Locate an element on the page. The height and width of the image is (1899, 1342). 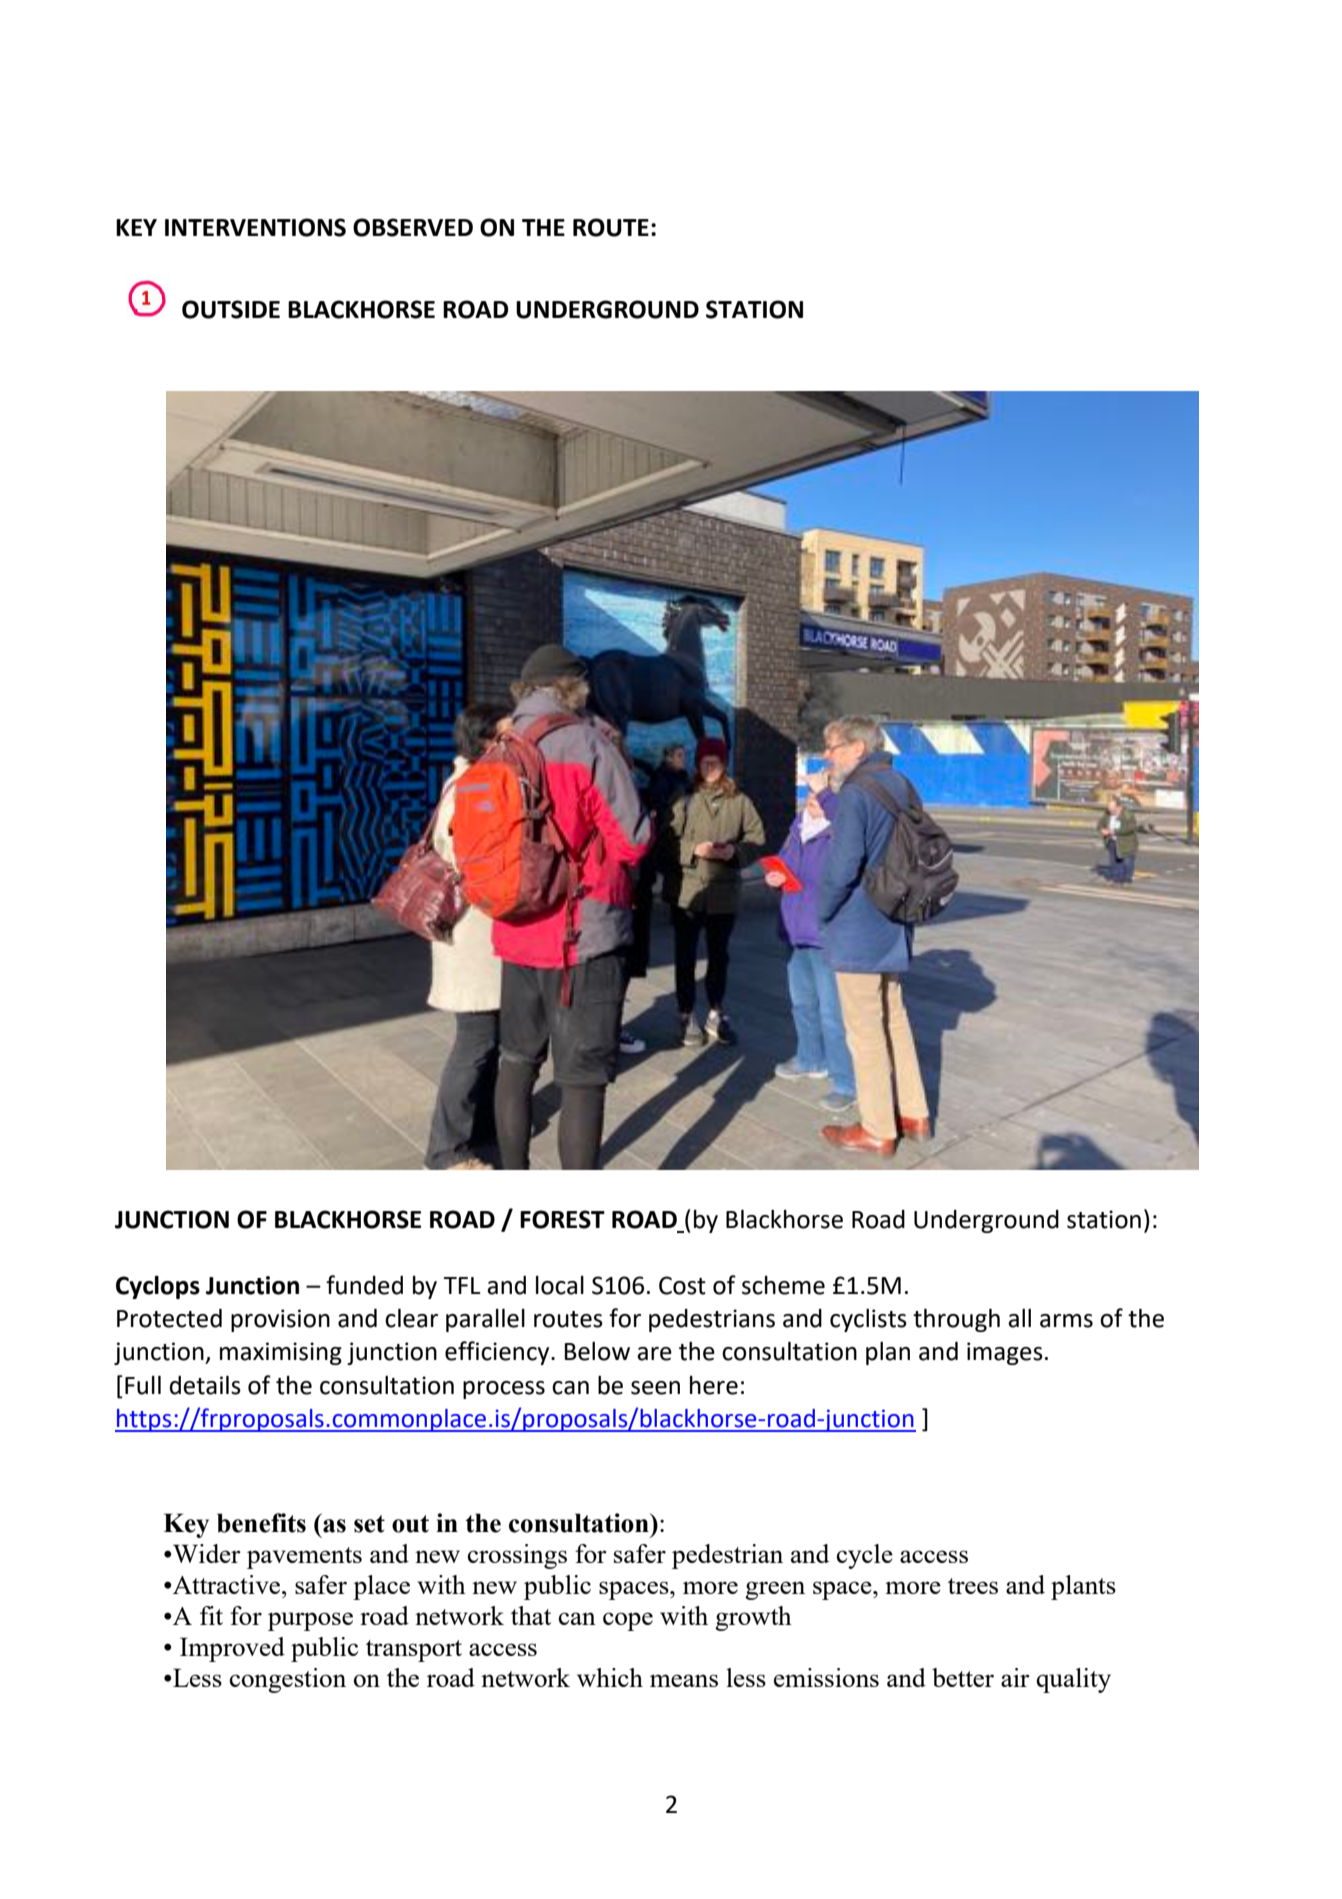
scheme is located at coordinates (783, 1285).
